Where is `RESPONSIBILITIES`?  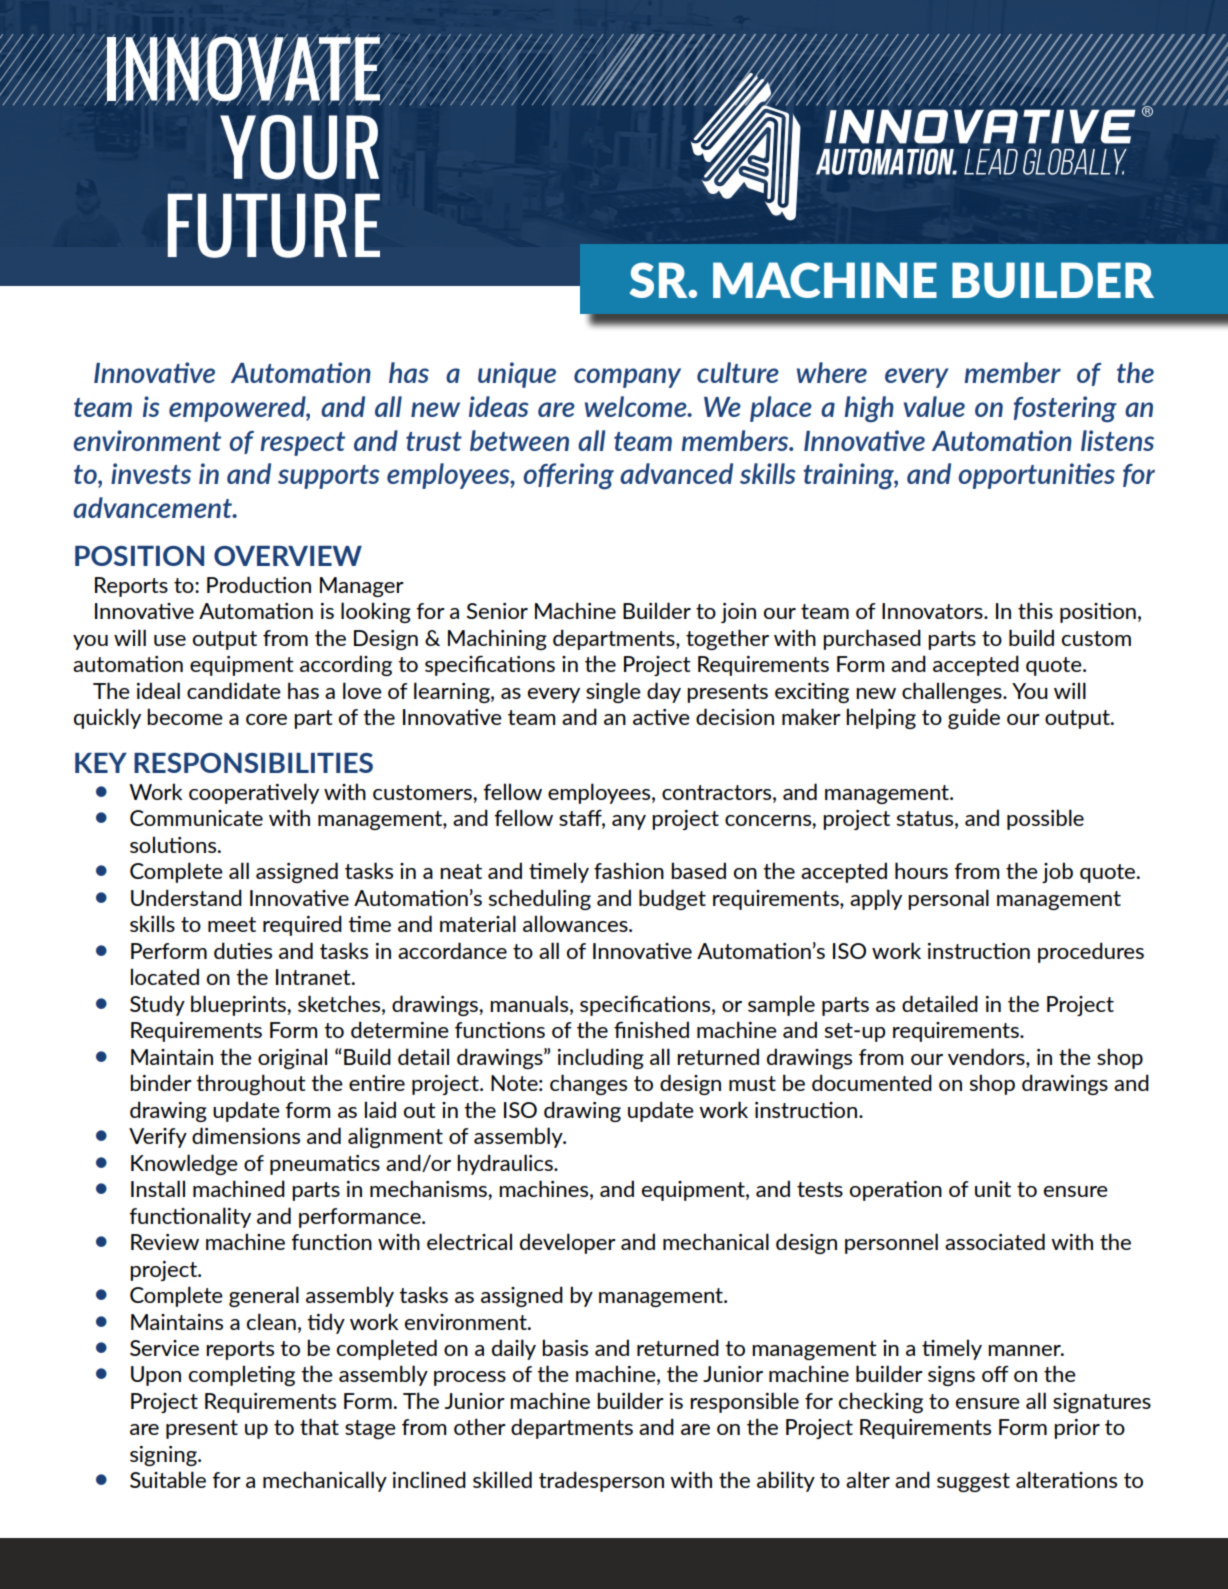
RESPONSIBILITIES is located at coordinates (253, 763).
